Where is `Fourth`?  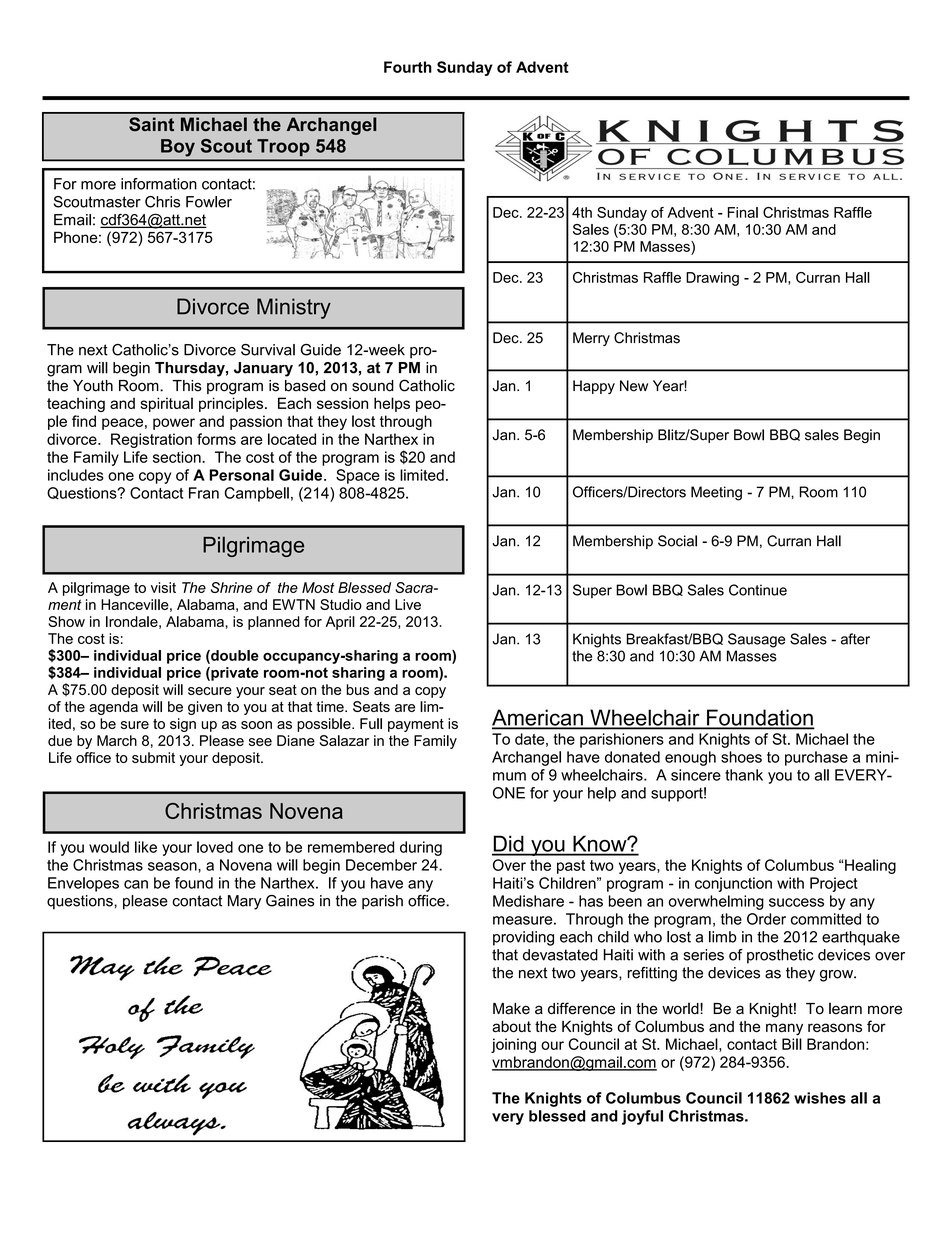 Fourth is located at coordinates (408, 67).
